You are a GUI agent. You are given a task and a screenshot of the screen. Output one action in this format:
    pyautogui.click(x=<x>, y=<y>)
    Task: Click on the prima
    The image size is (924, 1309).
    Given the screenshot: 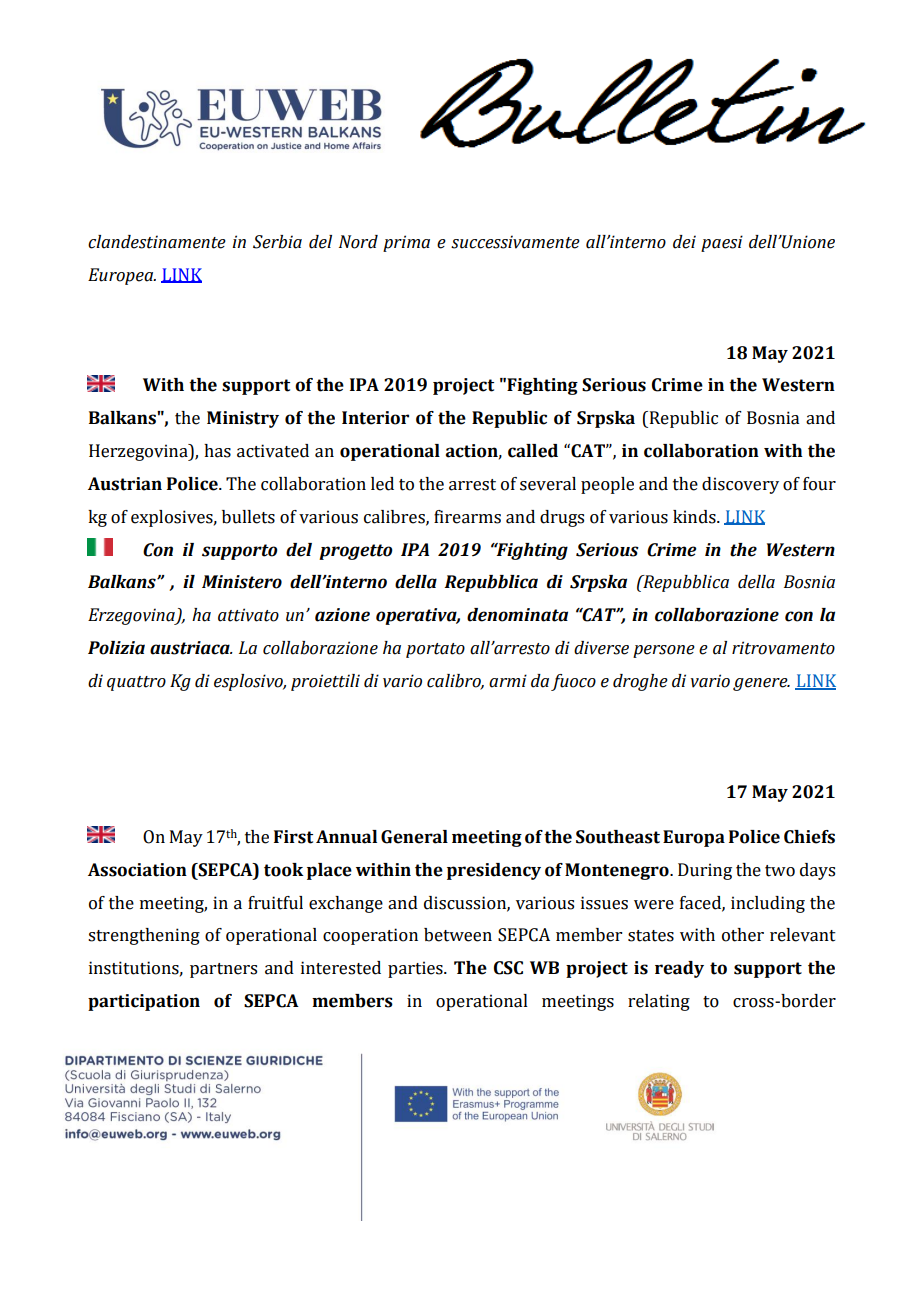 What is the action you would take?
    pyautogui.click(x=406, y=243)
